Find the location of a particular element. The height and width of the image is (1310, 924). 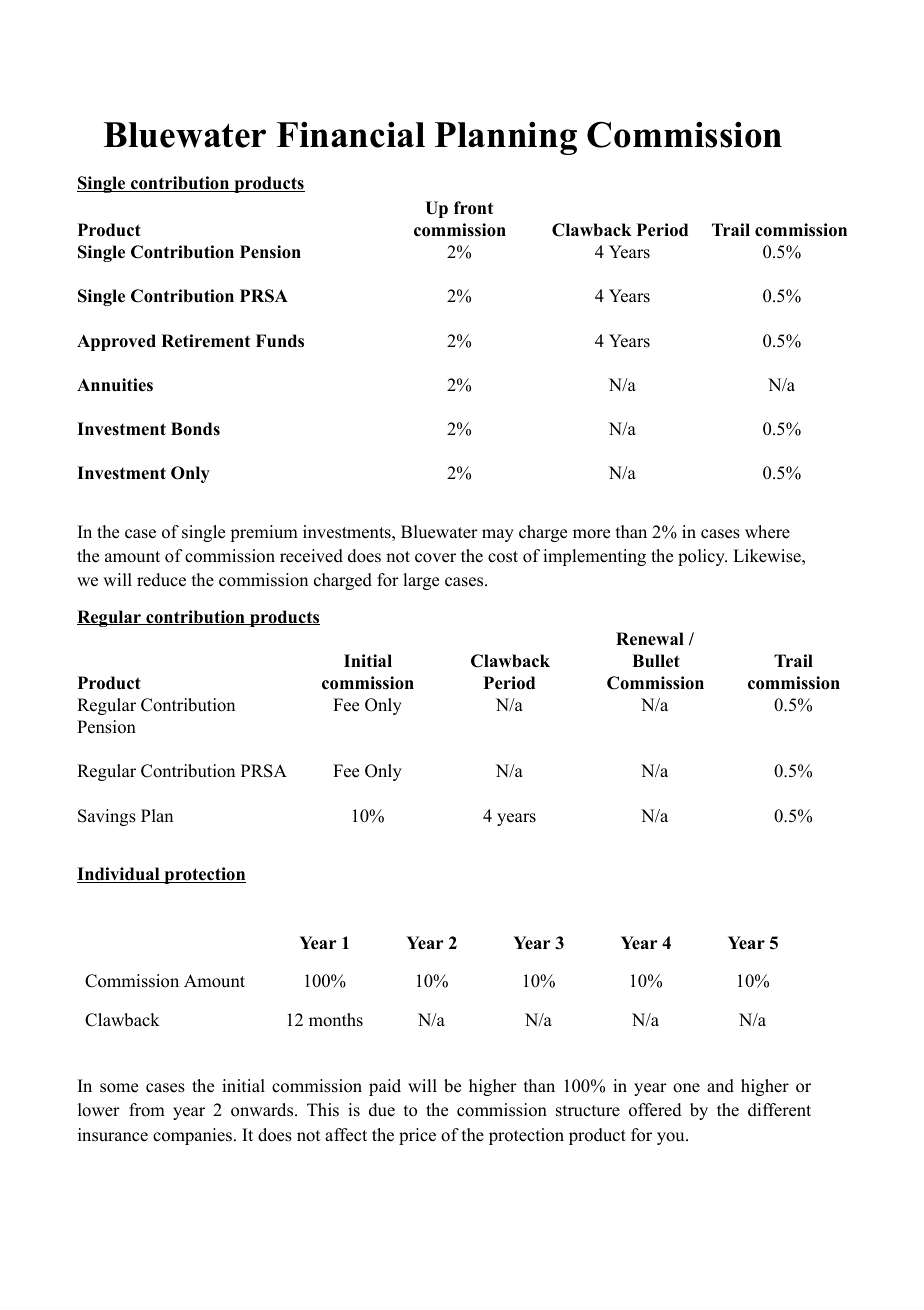

from is located at coordinates (147, 1110).
